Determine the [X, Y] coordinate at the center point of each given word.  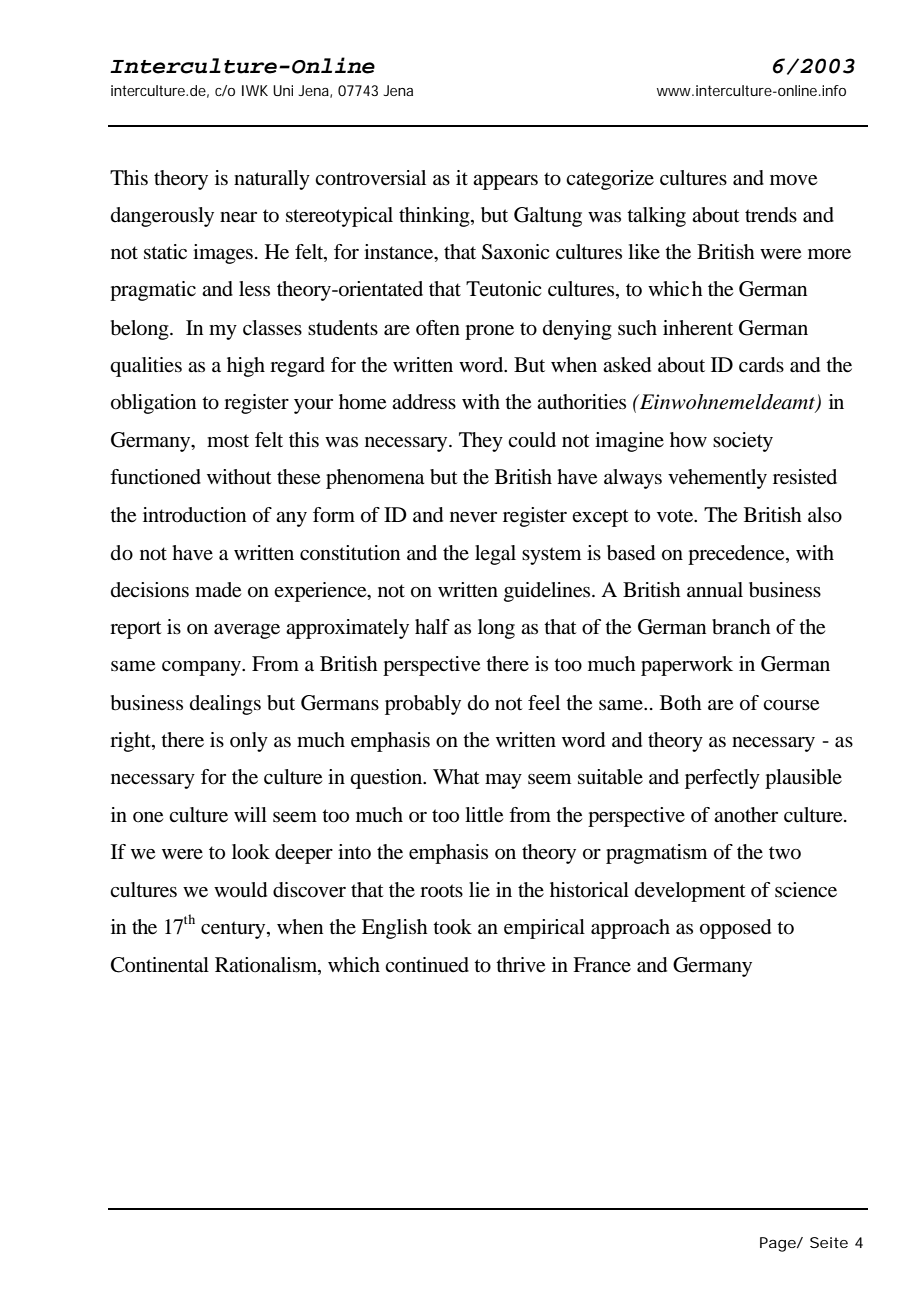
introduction [194, 515]
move [793, 180]
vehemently [717, 479]
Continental [160, 965]
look [251, 852]
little [484, 815]
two [785, 853]
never [473, 517]
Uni [283, 90]
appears [505, 182]
